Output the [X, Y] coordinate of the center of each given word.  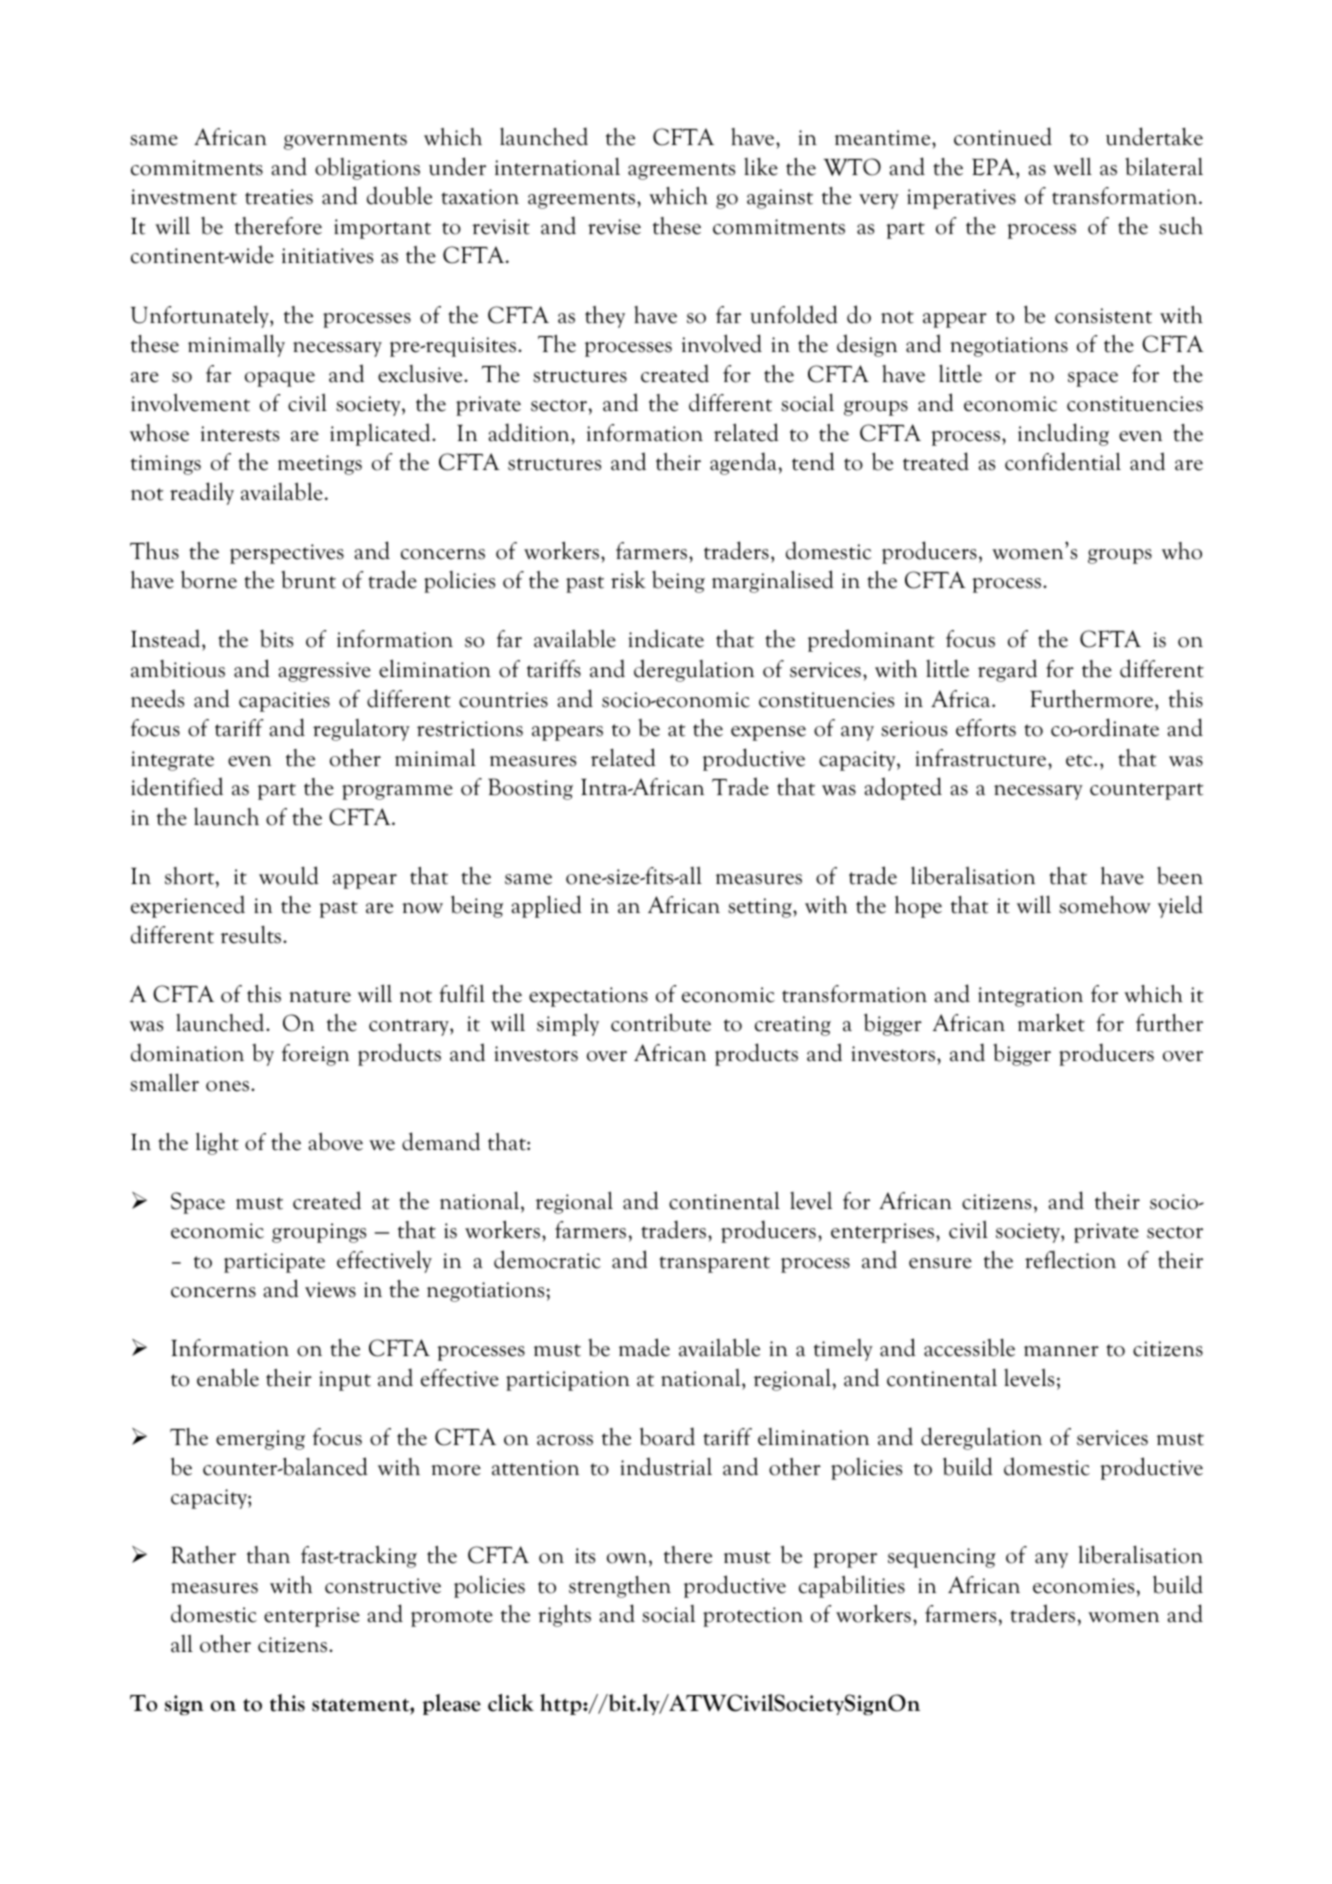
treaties [279, 197]
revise [614, 227]
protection [753, 1617]
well [1072, 166]
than [268, 1555]
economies [1085, 1586]
